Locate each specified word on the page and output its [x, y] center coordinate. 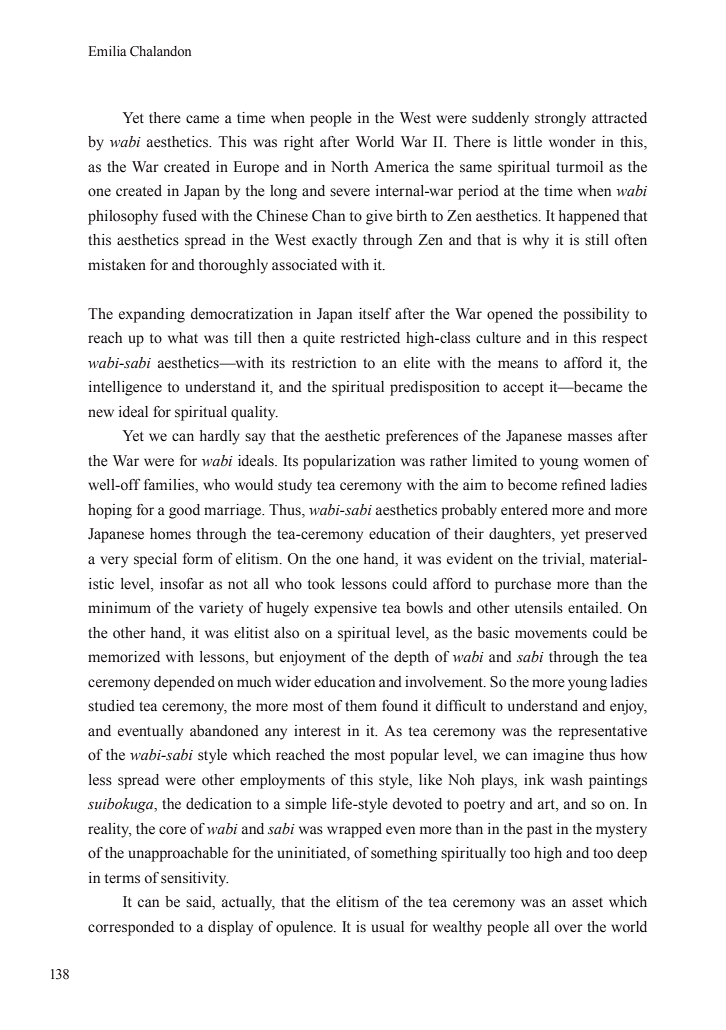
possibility [596, 315]
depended [184, 683]
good [184, 511]
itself [375, 314]
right [299, 143]
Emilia [107, 51]
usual [387, 927]
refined [584, 485]
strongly [560, 119]
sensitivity [194, 879]
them [361, 705]
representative [603, 732]
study [295, 486]
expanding [152, 315]
